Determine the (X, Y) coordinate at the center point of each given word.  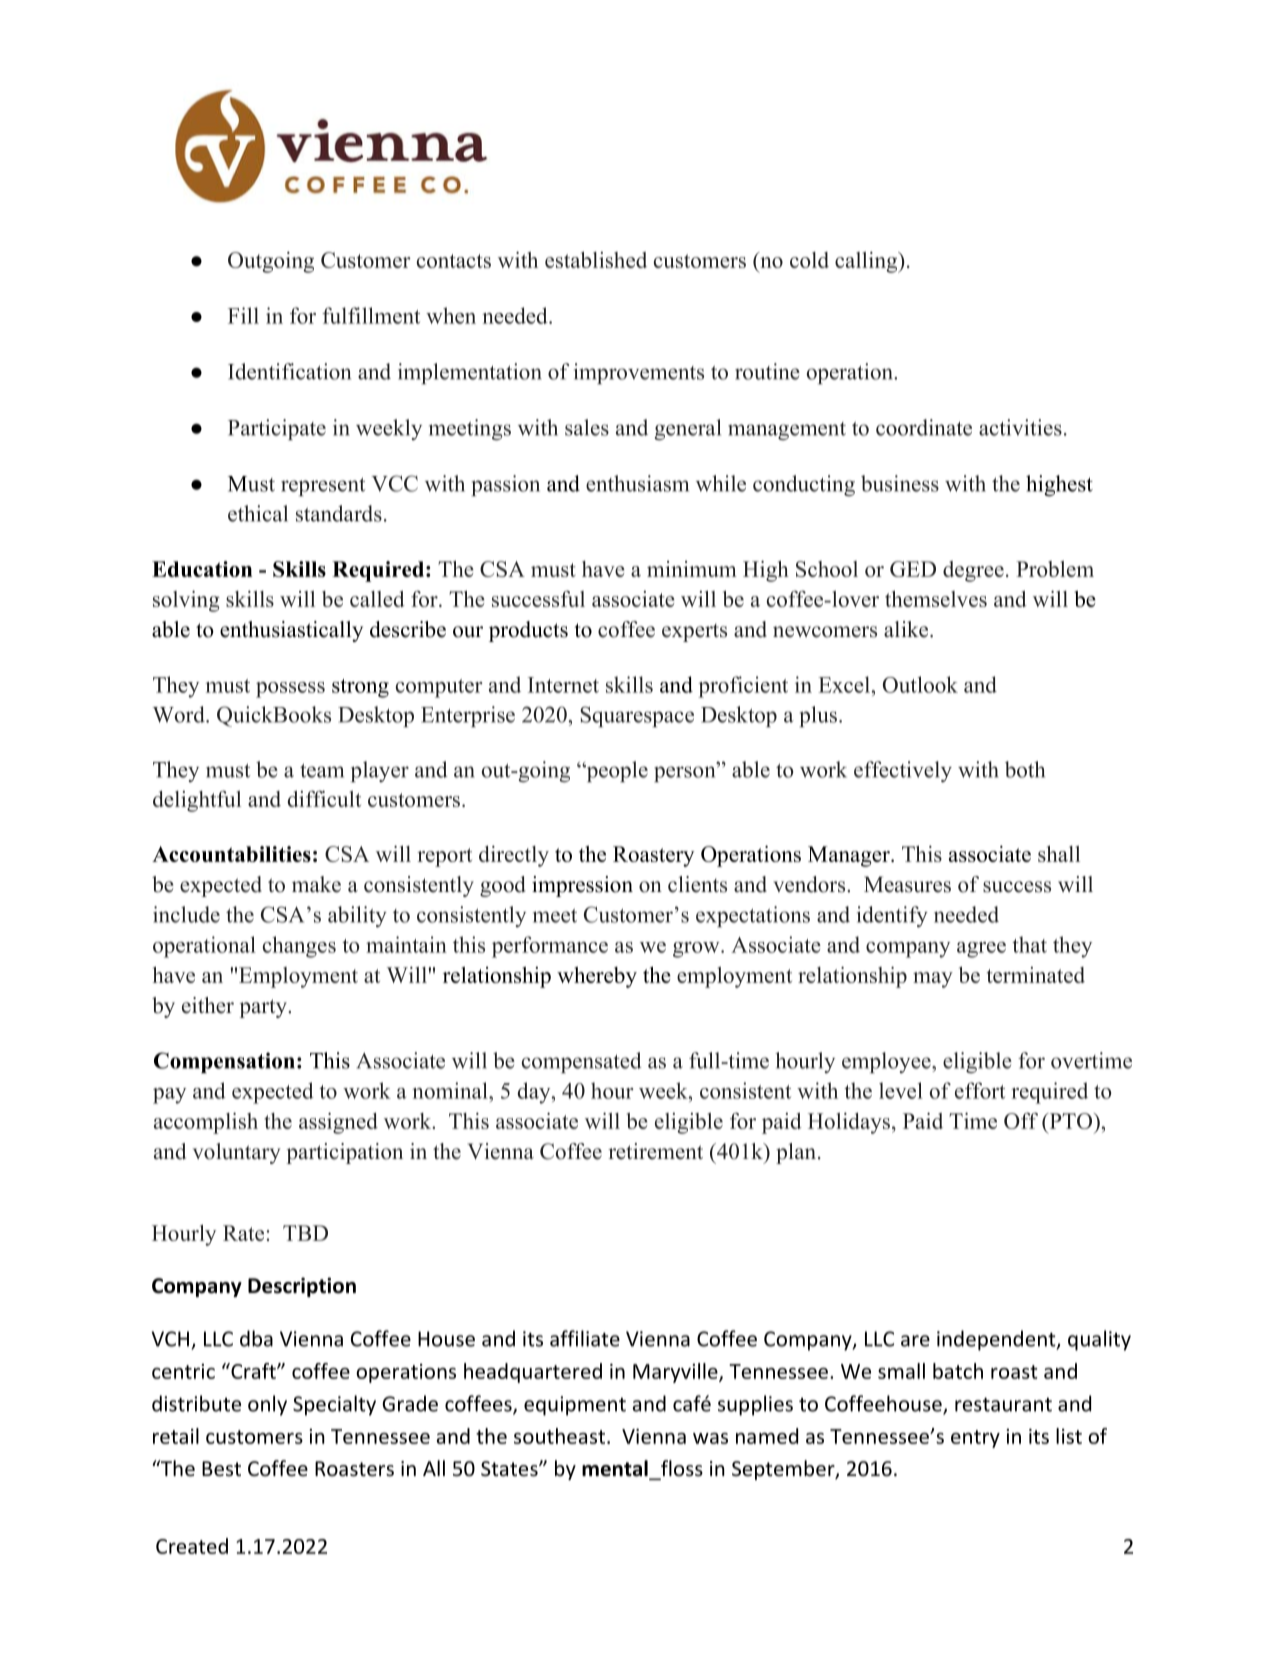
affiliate (585, 1338)
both (1025, 769)
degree (973, 571)
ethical (258, 513)
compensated (582, 1062)
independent (997, 1340)
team (322, 771)
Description (302, 1287)
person (686, 774)
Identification (289, 371)
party (264, 1008)
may (933, 980)
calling (867, 262)
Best (221, 1469)
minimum (692, 569)
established (596, 260)
